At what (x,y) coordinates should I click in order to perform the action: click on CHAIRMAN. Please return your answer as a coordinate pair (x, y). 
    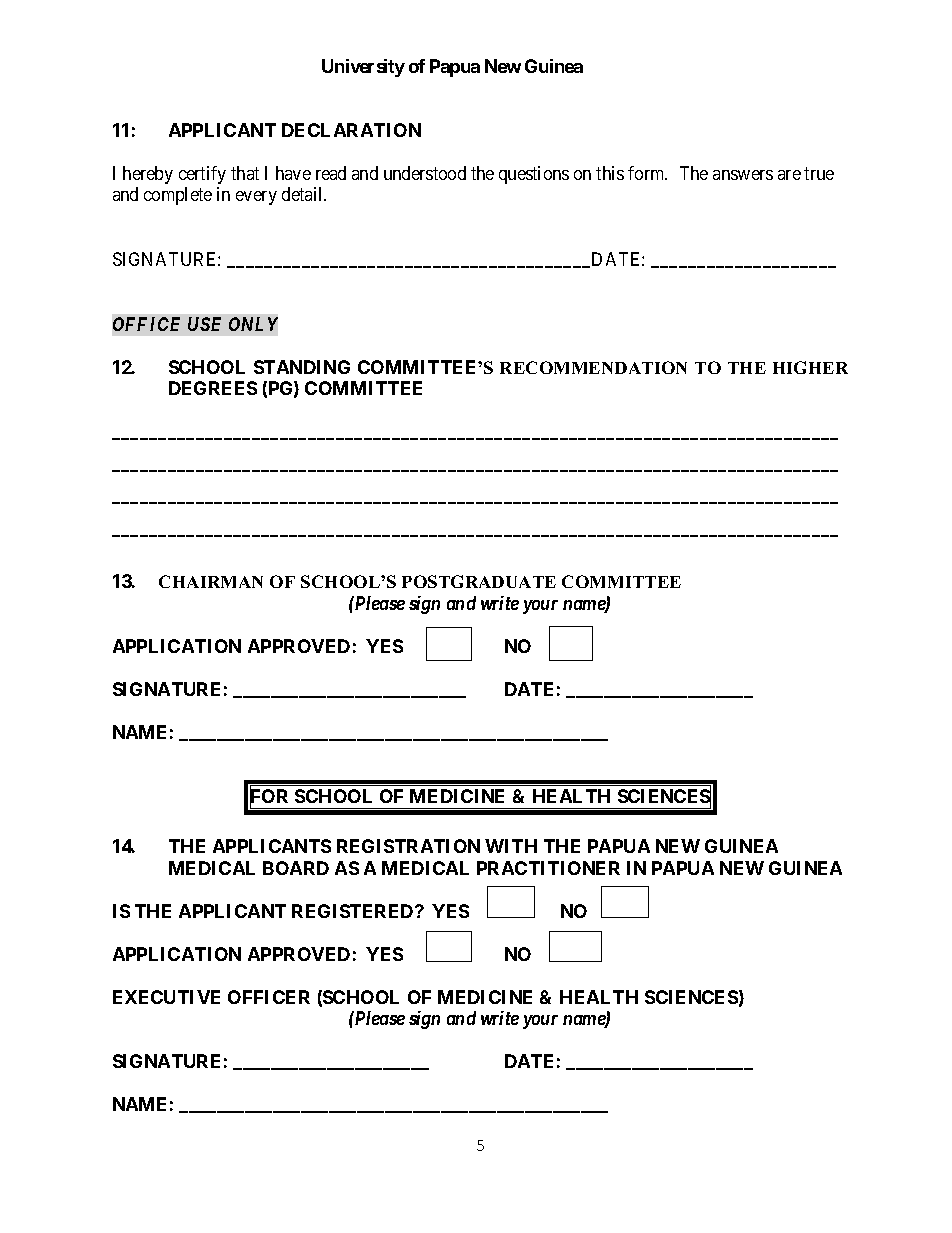
    Looking at the image, I should click on (211, 581).
